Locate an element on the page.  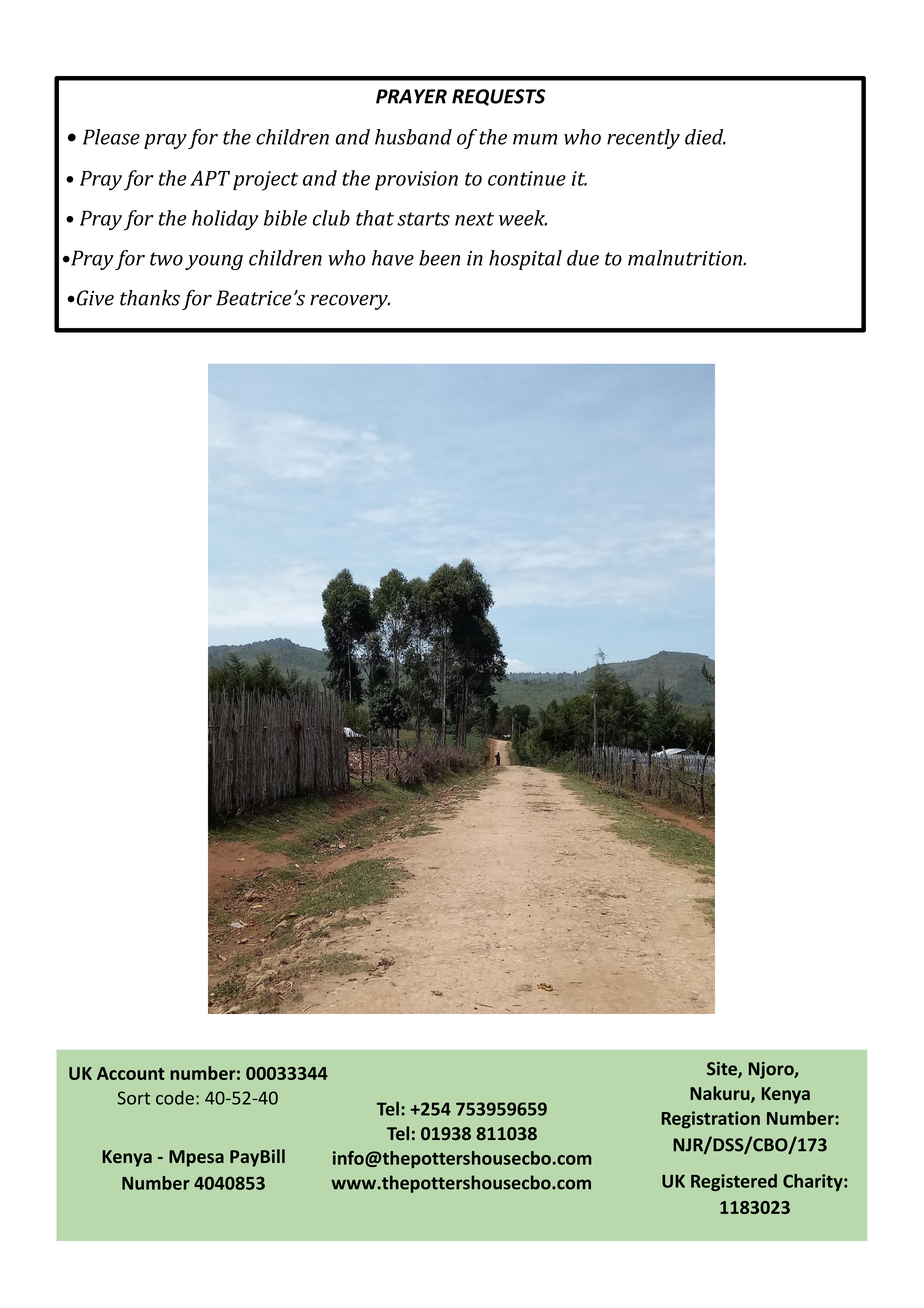
recovery is located at coordinates (350, 302).
